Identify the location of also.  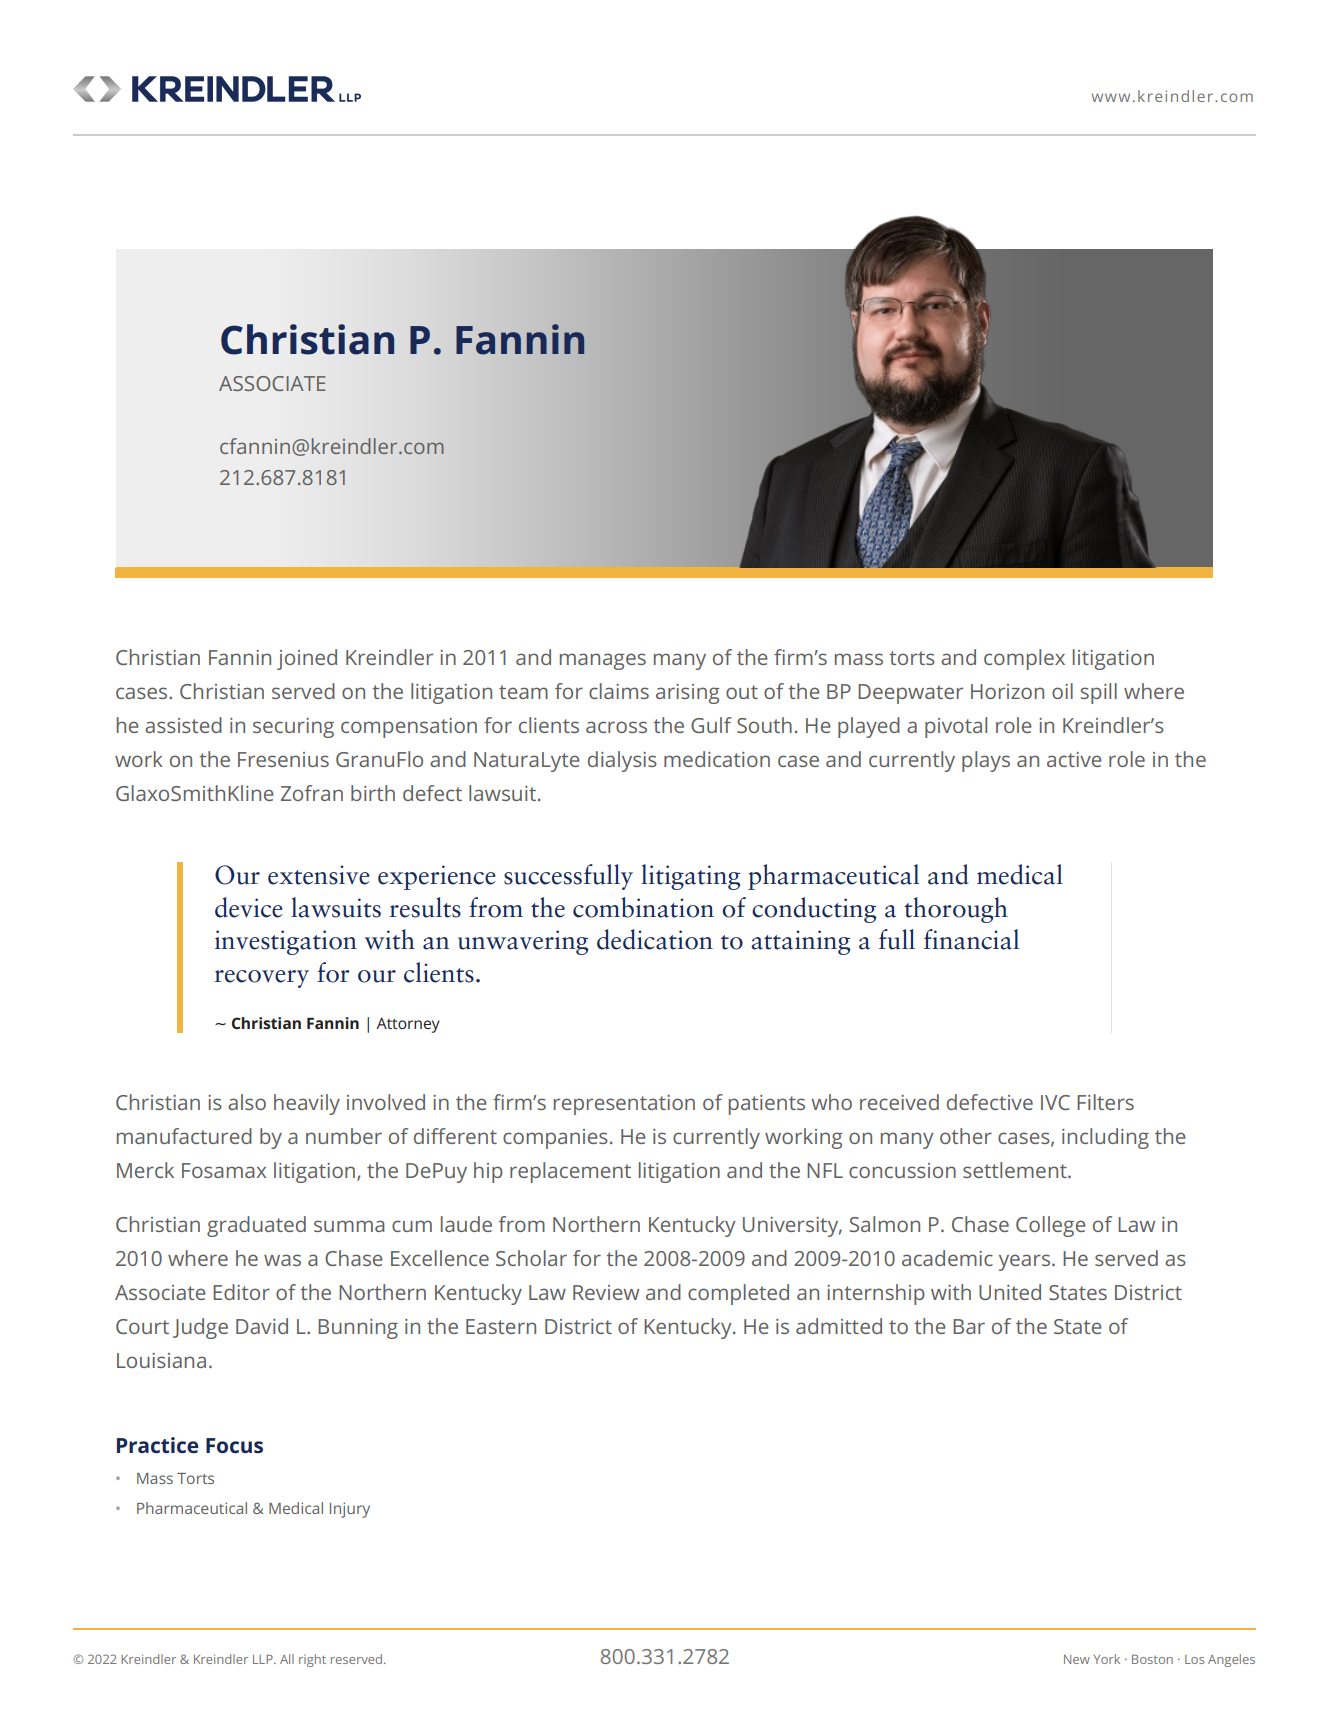
(247, 1102).
